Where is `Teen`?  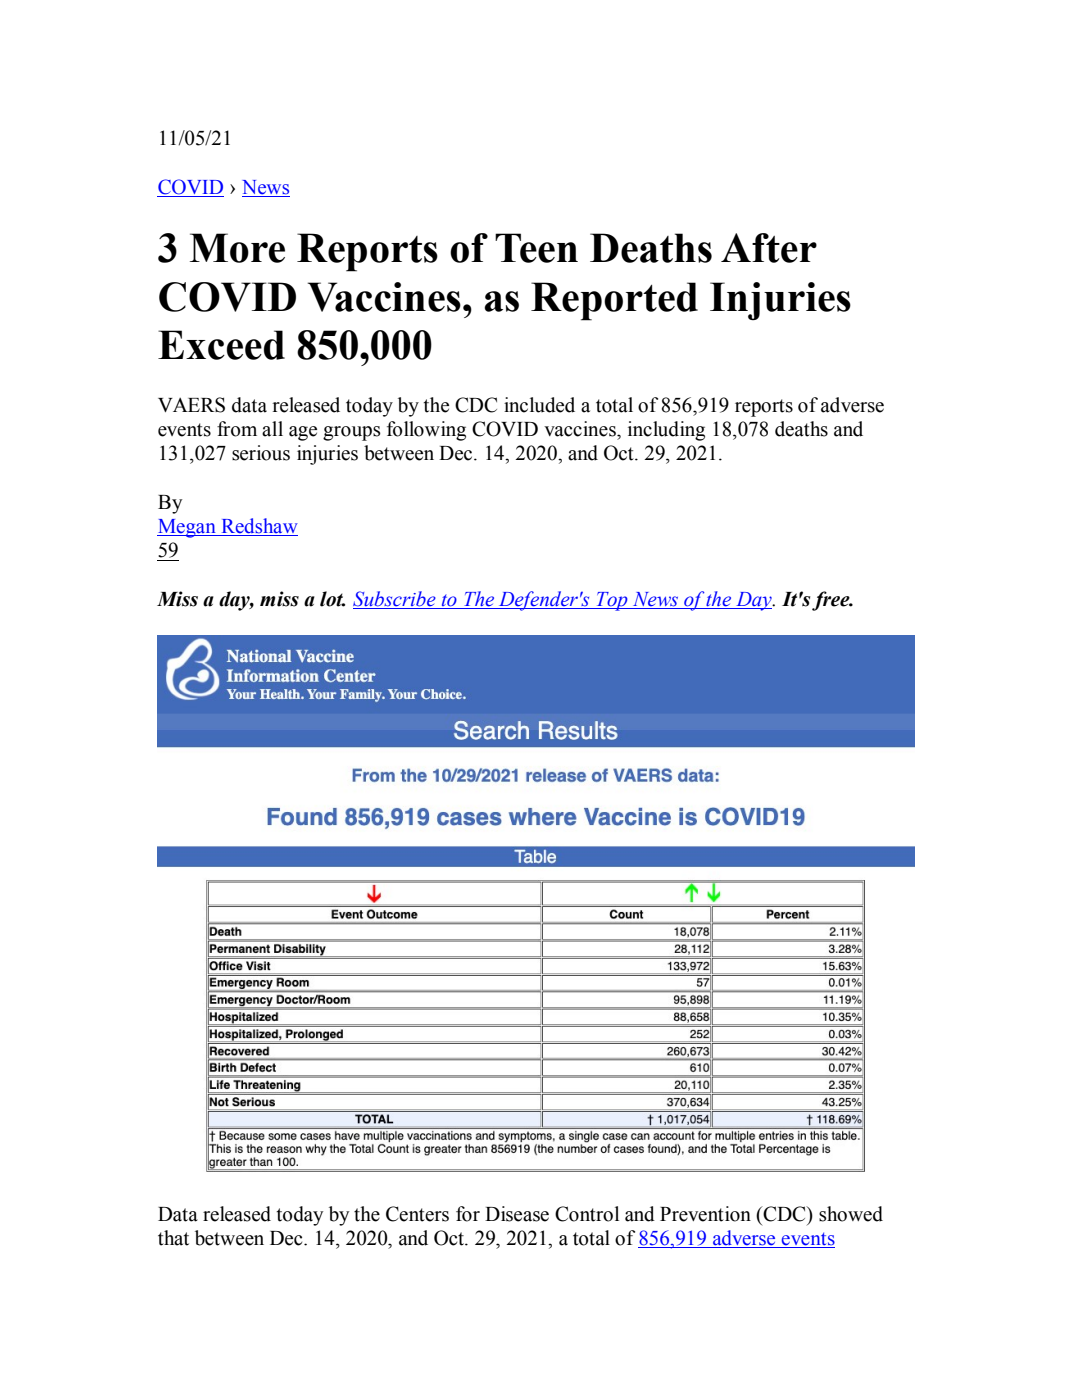
Teen is located at coordinates (536, 248).
